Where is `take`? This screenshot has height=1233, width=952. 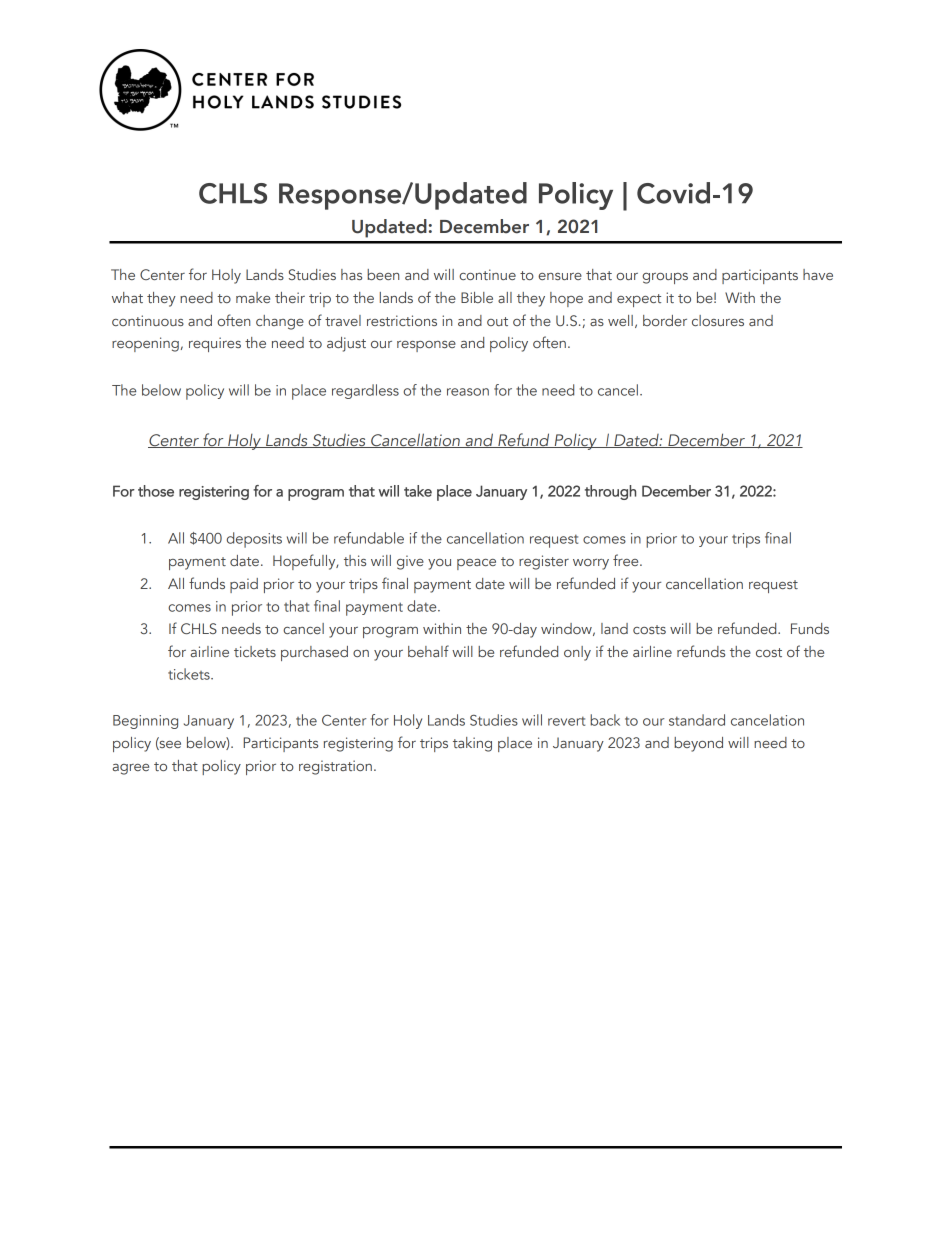
take is located at coordinates (418, 491).
